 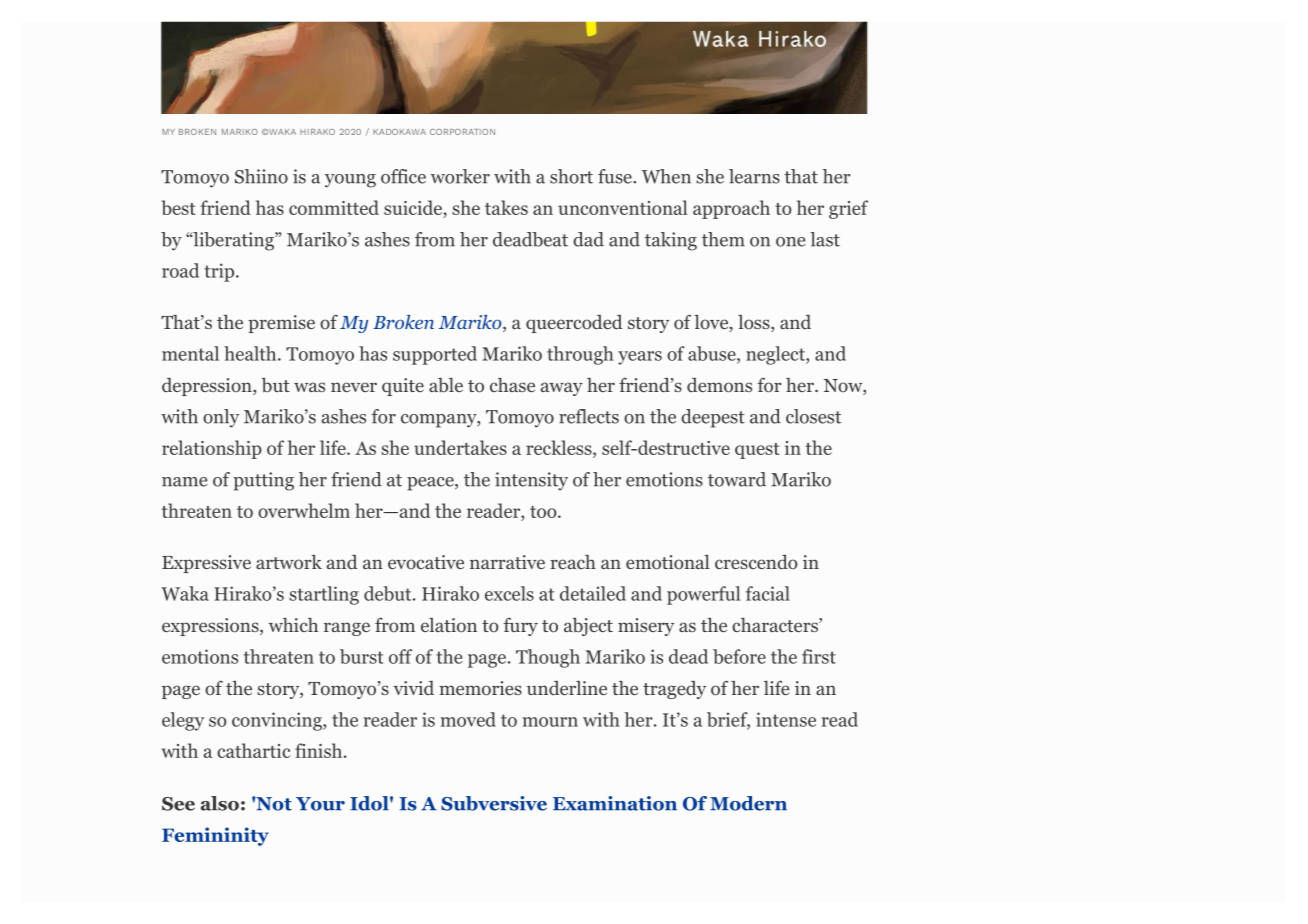 I want to click on CORPORATION, so click(x=462, y=132).
